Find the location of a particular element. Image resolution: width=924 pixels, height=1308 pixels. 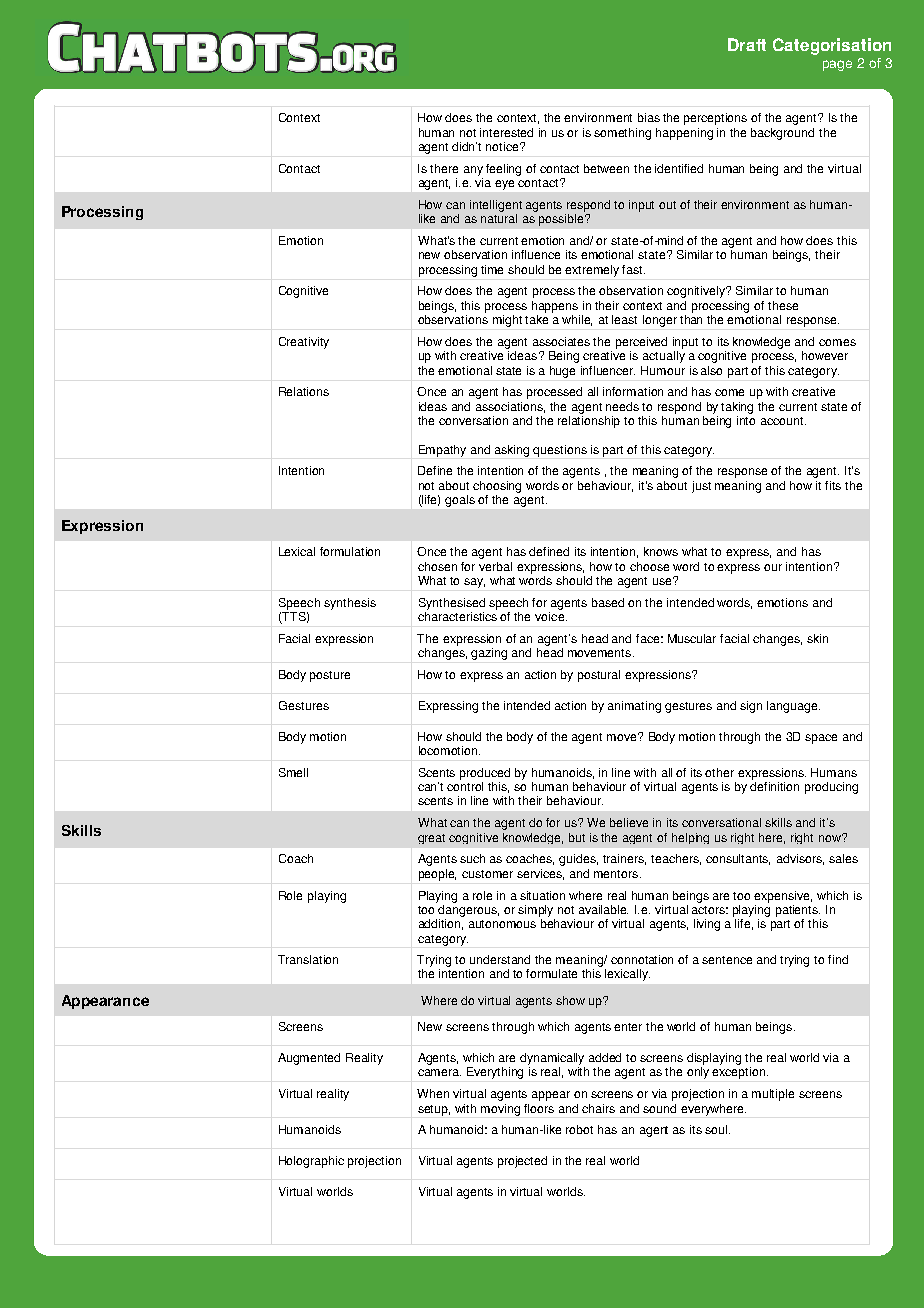

something is located at coordinates (622, 134).
